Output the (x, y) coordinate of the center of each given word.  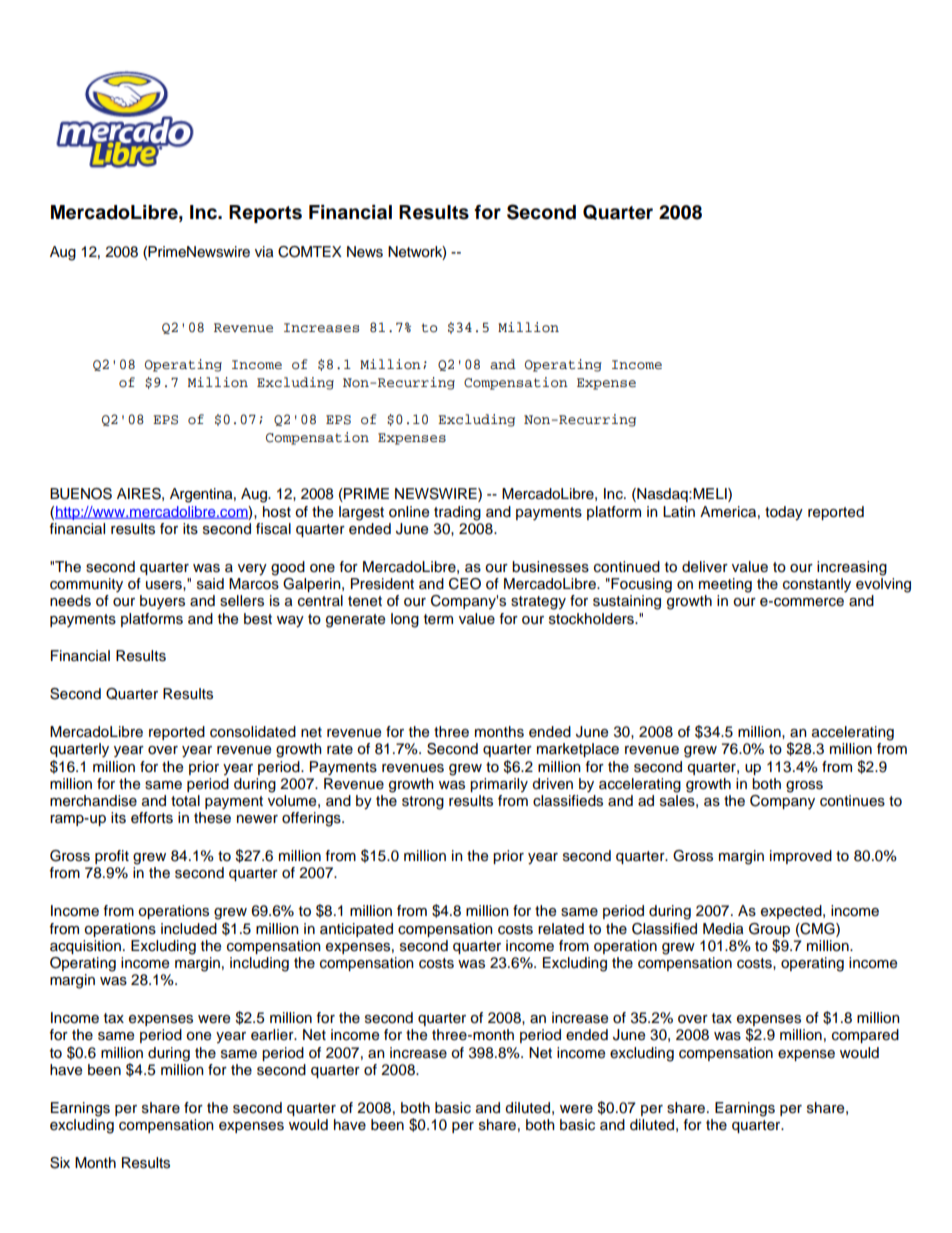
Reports (265, 214)
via (264, 252)
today (784, 513)
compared (865, 1036)
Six (60, 1163)
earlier (273, 1035)
